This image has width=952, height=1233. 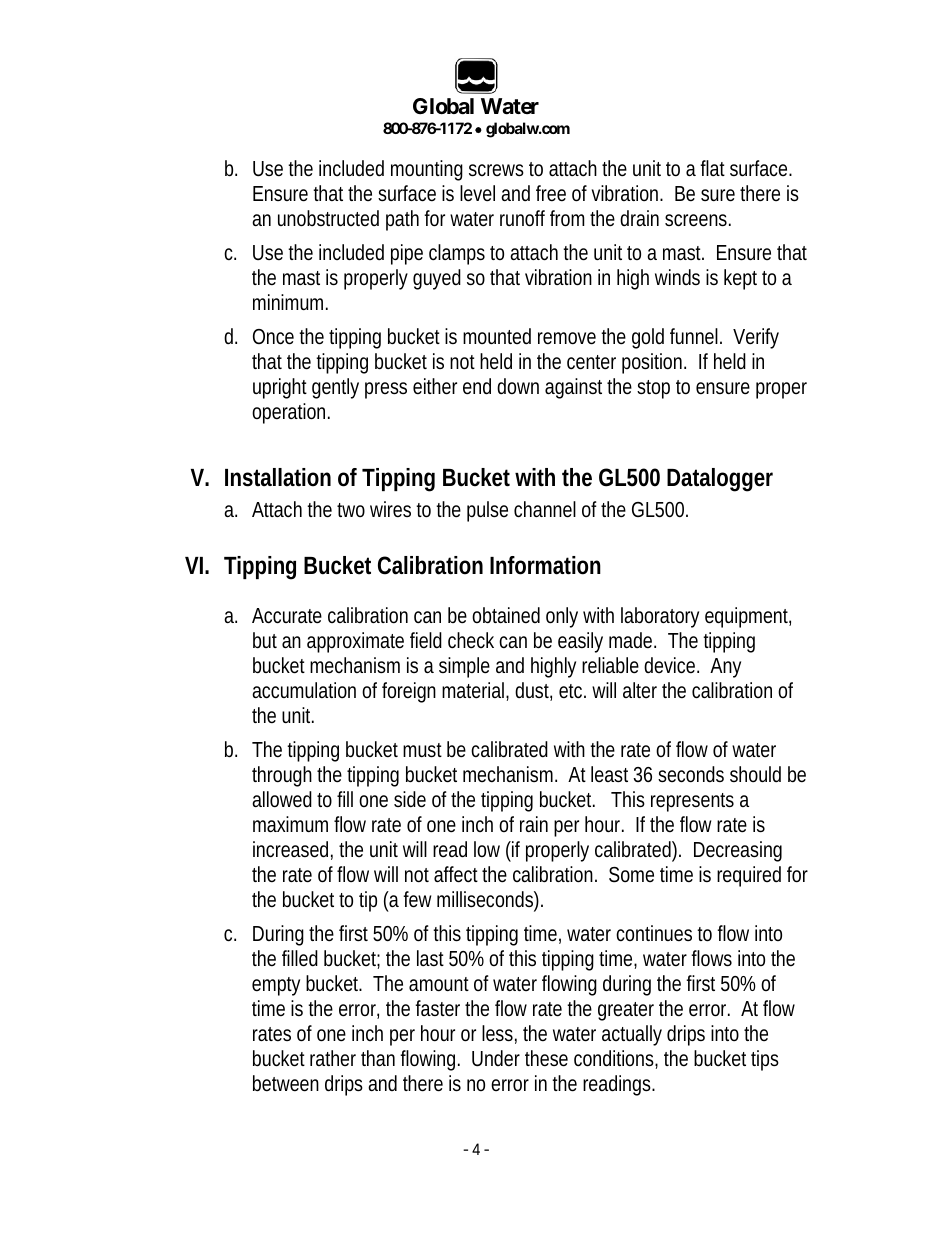 What do you see at coordinates (290, 824) in the image?
I see `maximum` at bounding box center [290, 824].
